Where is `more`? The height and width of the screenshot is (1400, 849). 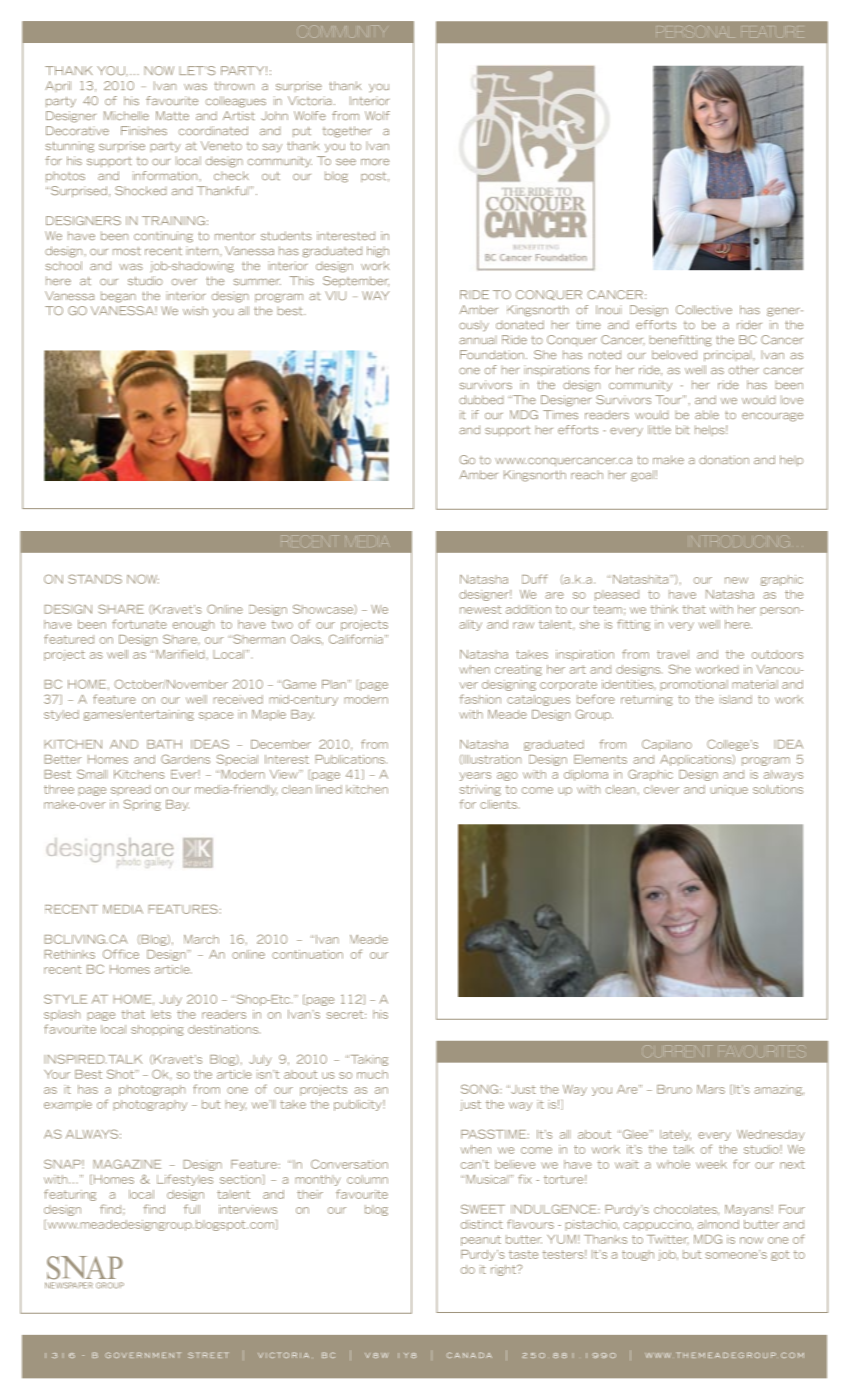 more is located at coordinates (375, 162).
